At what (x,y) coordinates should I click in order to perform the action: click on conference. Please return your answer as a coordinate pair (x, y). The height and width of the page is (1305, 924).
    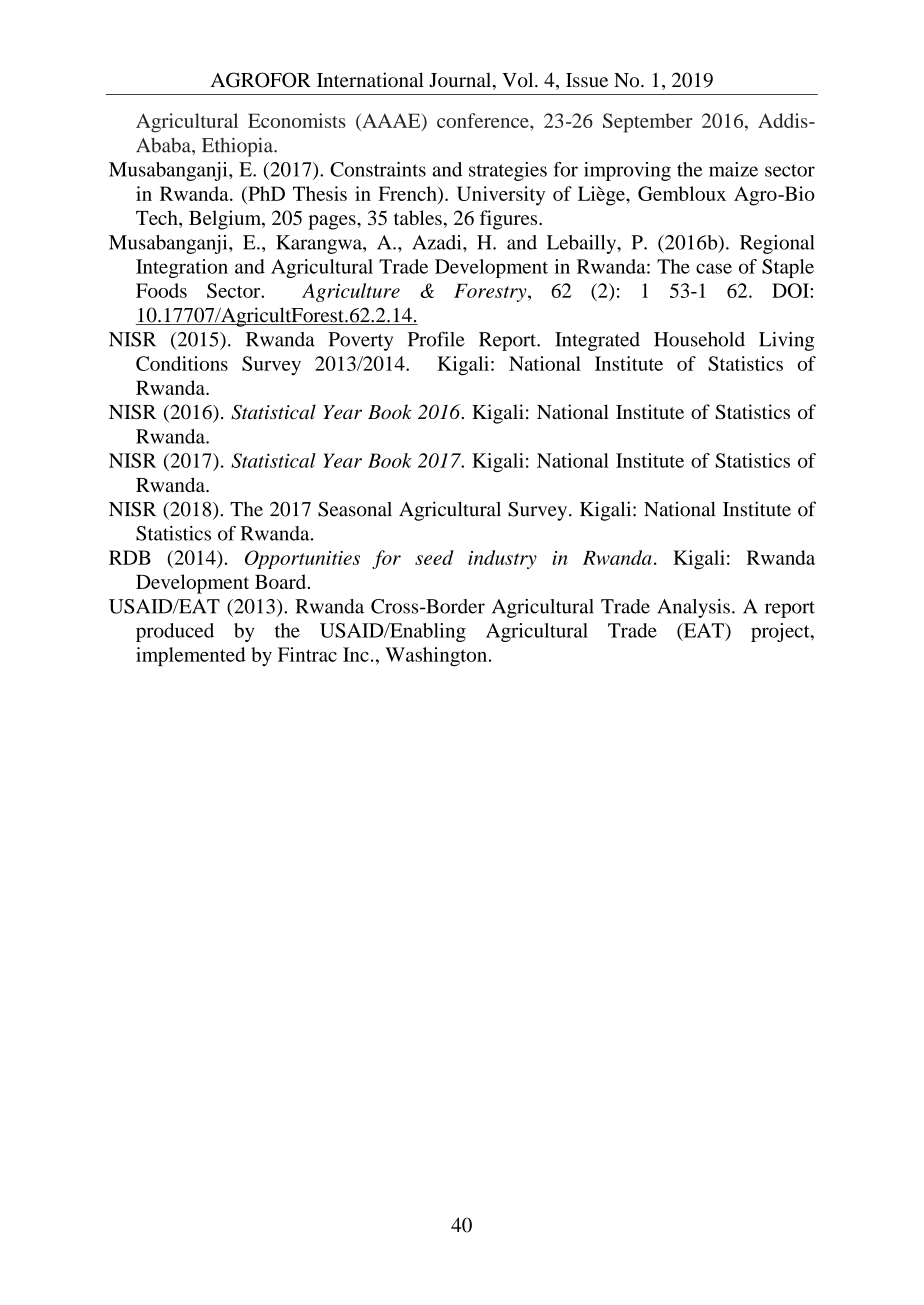
    Looking at the image, I should click on (484, 120).
